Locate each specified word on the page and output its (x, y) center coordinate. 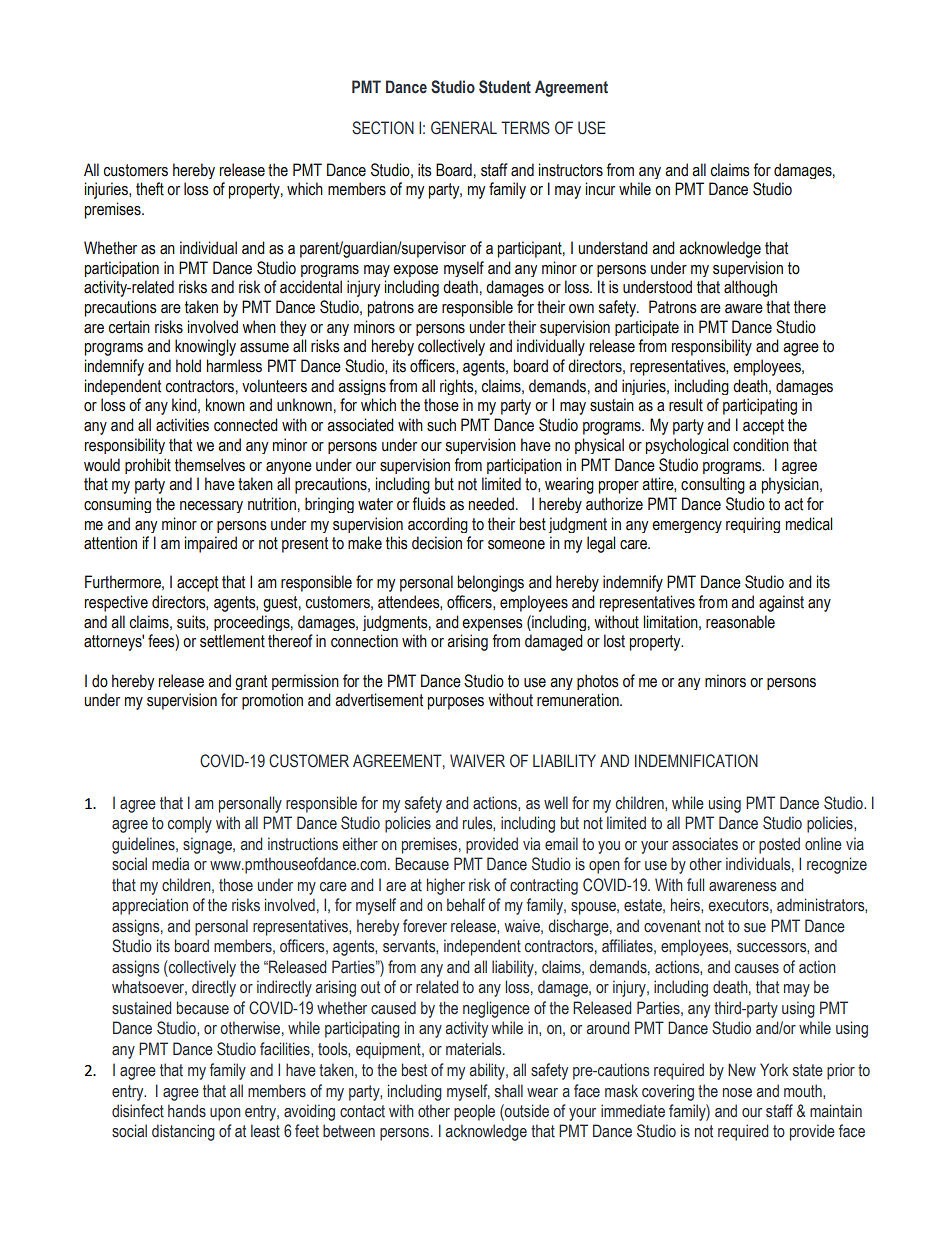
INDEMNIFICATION (696, 761)
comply (190, 824)
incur (600, 189)
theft (150, 189)
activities (182, 425)
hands (187, 1111)
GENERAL (464, 128)
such (441, 425)
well (556, 803)
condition (761, 445)
